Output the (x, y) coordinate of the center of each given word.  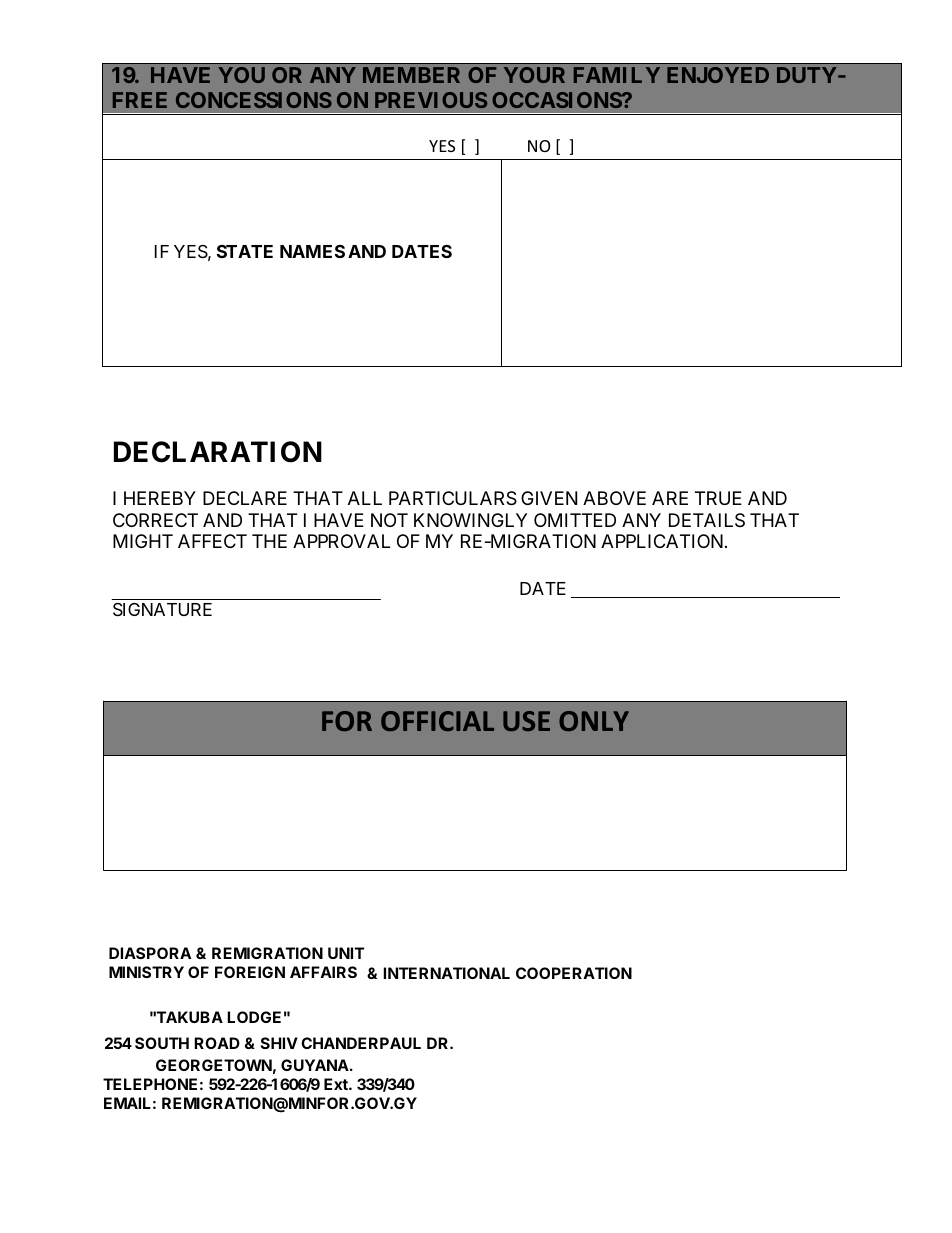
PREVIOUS (431, 100)
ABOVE (614, 498)
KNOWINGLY (470, 520)
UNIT (346, 953)
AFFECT (212, 541)
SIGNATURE (162, 610)
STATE (245, 251)
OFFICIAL (437, 721)
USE (526, 721)
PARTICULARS (453, 498)
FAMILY (617, 75)
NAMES (312, 251)
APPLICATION (663, 541)
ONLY (594, 721)
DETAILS (707, 520)
